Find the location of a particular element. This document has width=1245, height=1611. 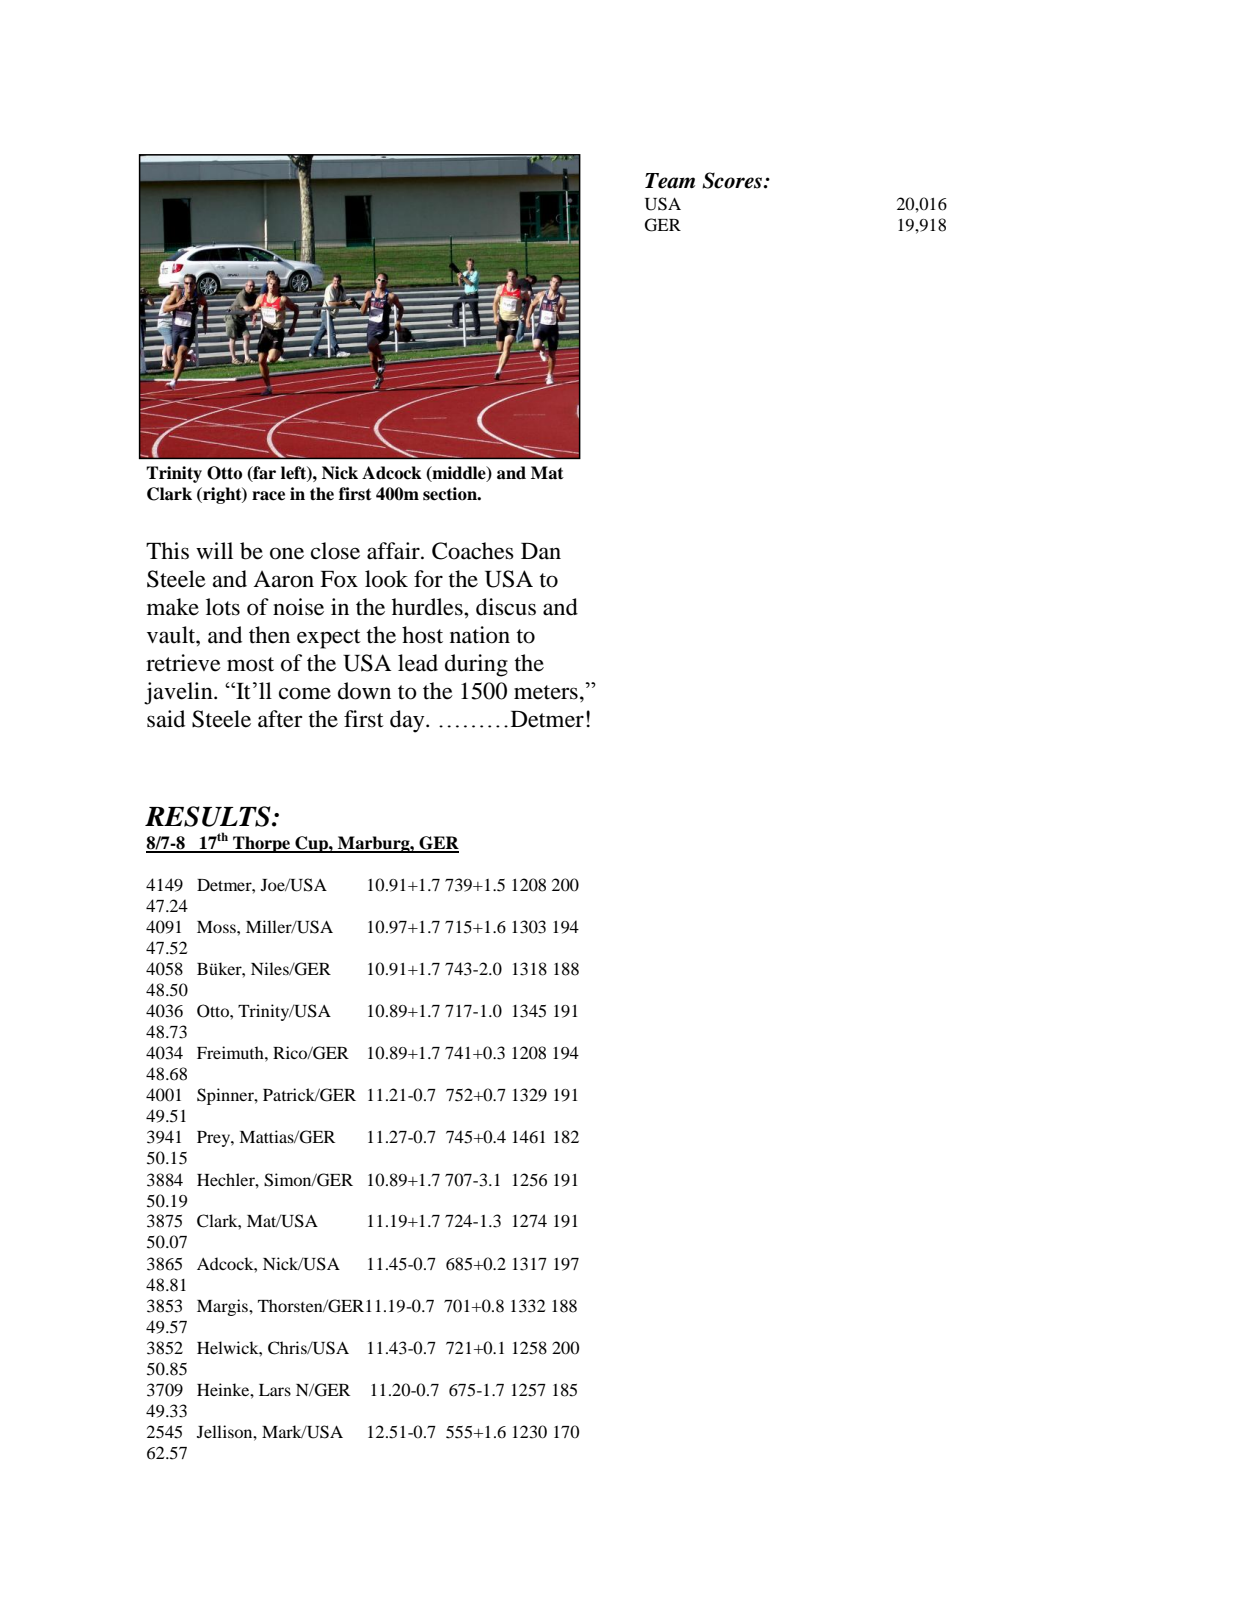

Scores is located at coordinates (733, 180).
